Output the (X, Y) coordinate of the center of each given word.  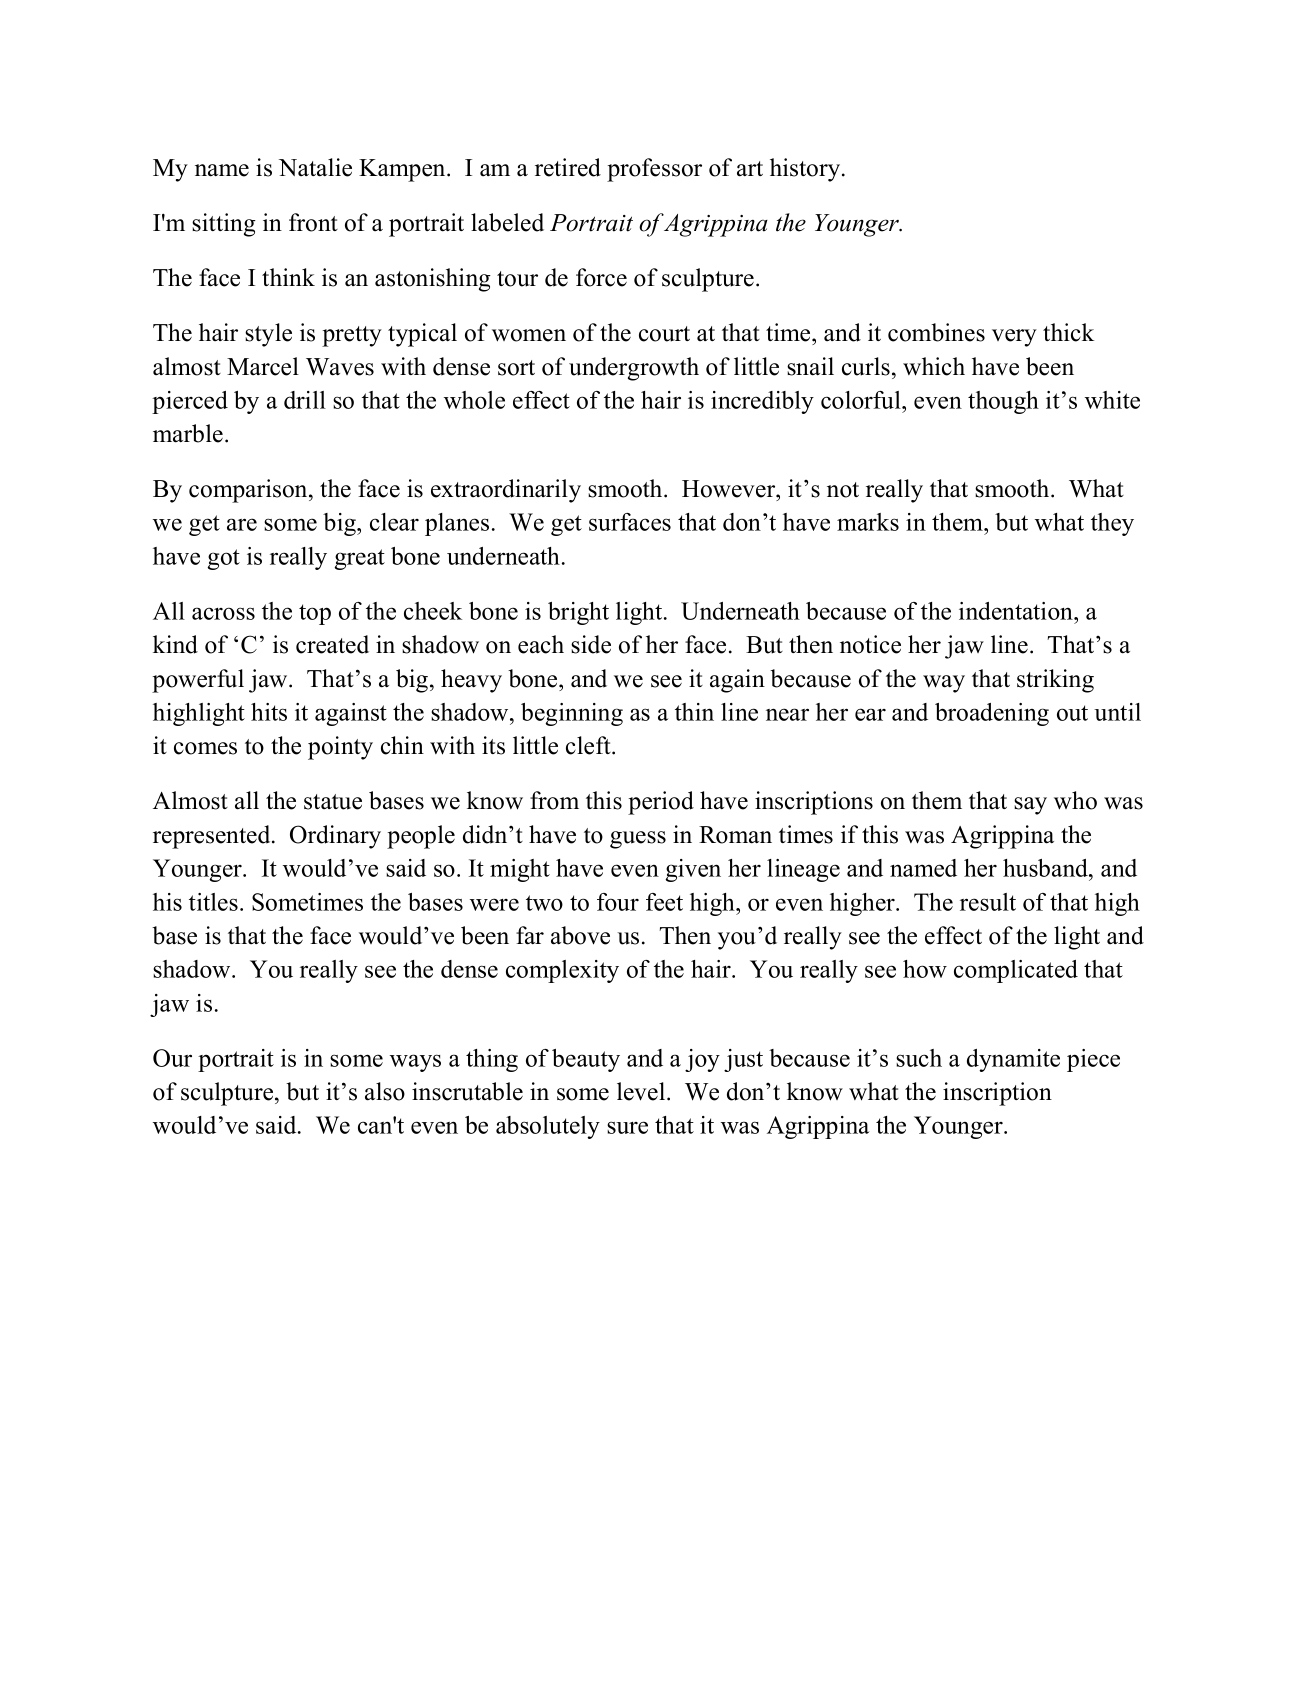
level (642, 1091)
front (313, 222)
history (806, 170)
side (591, 644)
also (385, 1091)
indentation (1017, 611)
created (332, 644)
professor (654, 170)
